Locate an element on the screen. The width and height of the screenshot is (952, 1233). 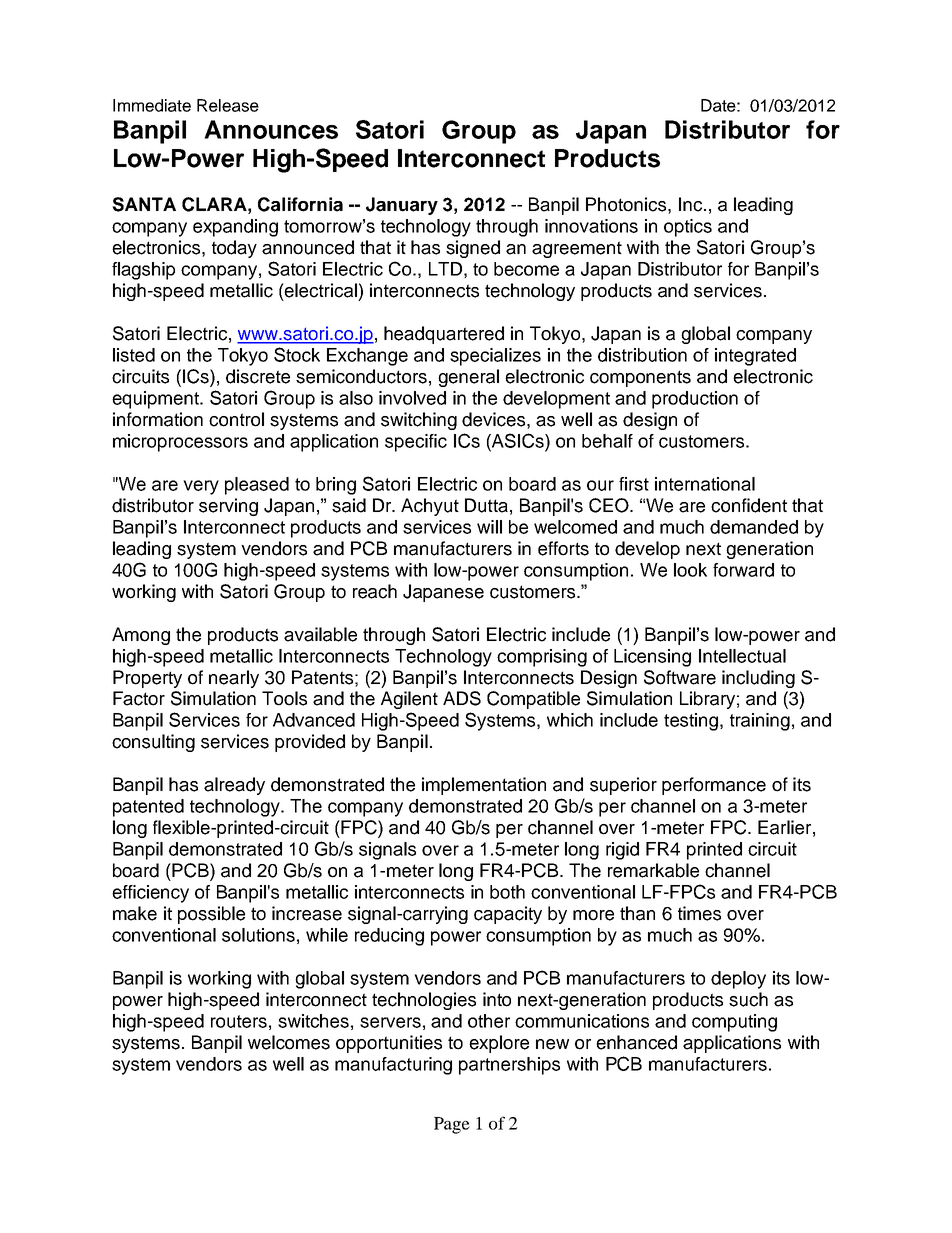
both is located at coordinates (507, 892).
